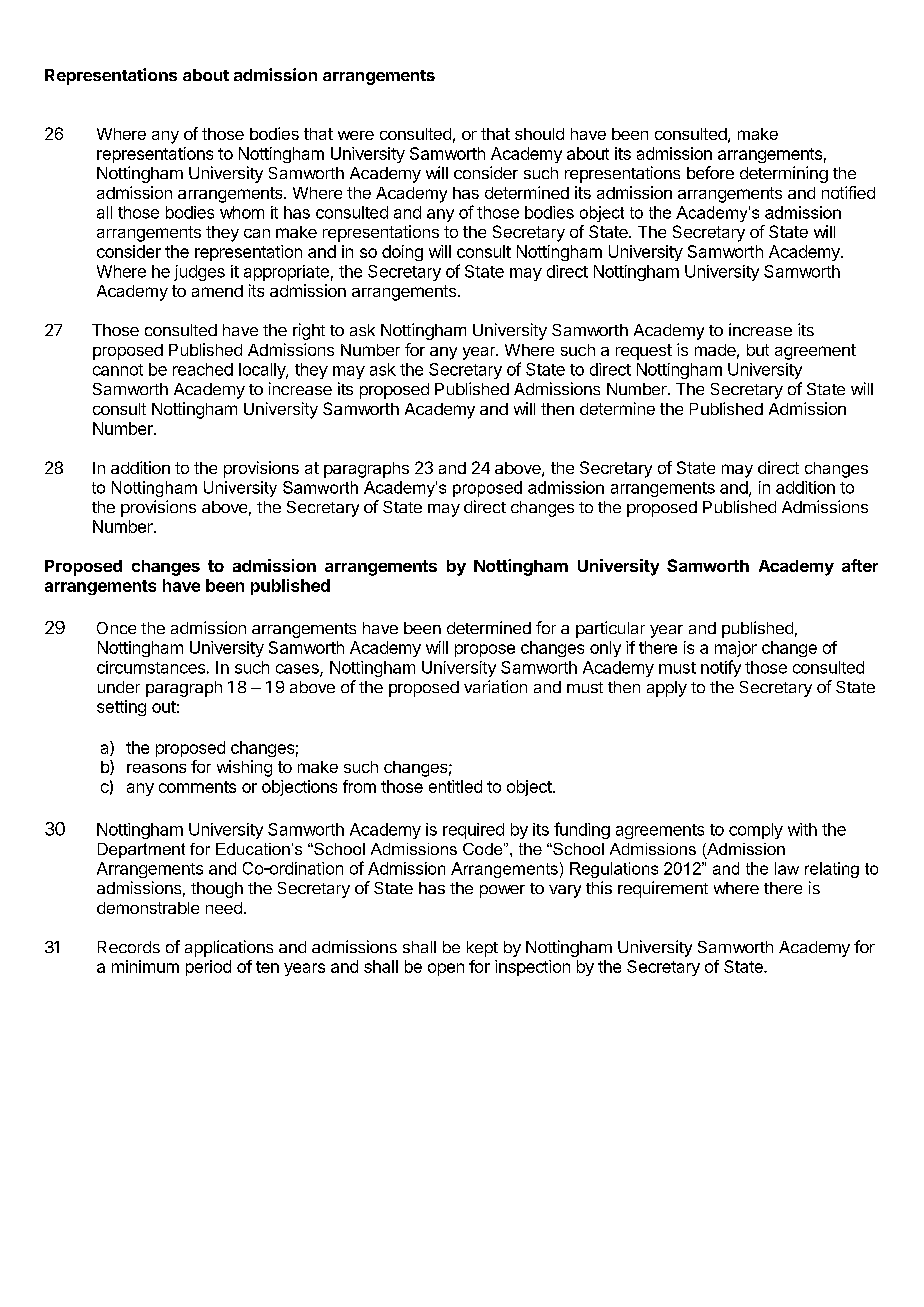 This screenshot has width=924, height=1307. Describe the element at coordinates (482, 949) in the screenshot. I see `kept` at that location.
